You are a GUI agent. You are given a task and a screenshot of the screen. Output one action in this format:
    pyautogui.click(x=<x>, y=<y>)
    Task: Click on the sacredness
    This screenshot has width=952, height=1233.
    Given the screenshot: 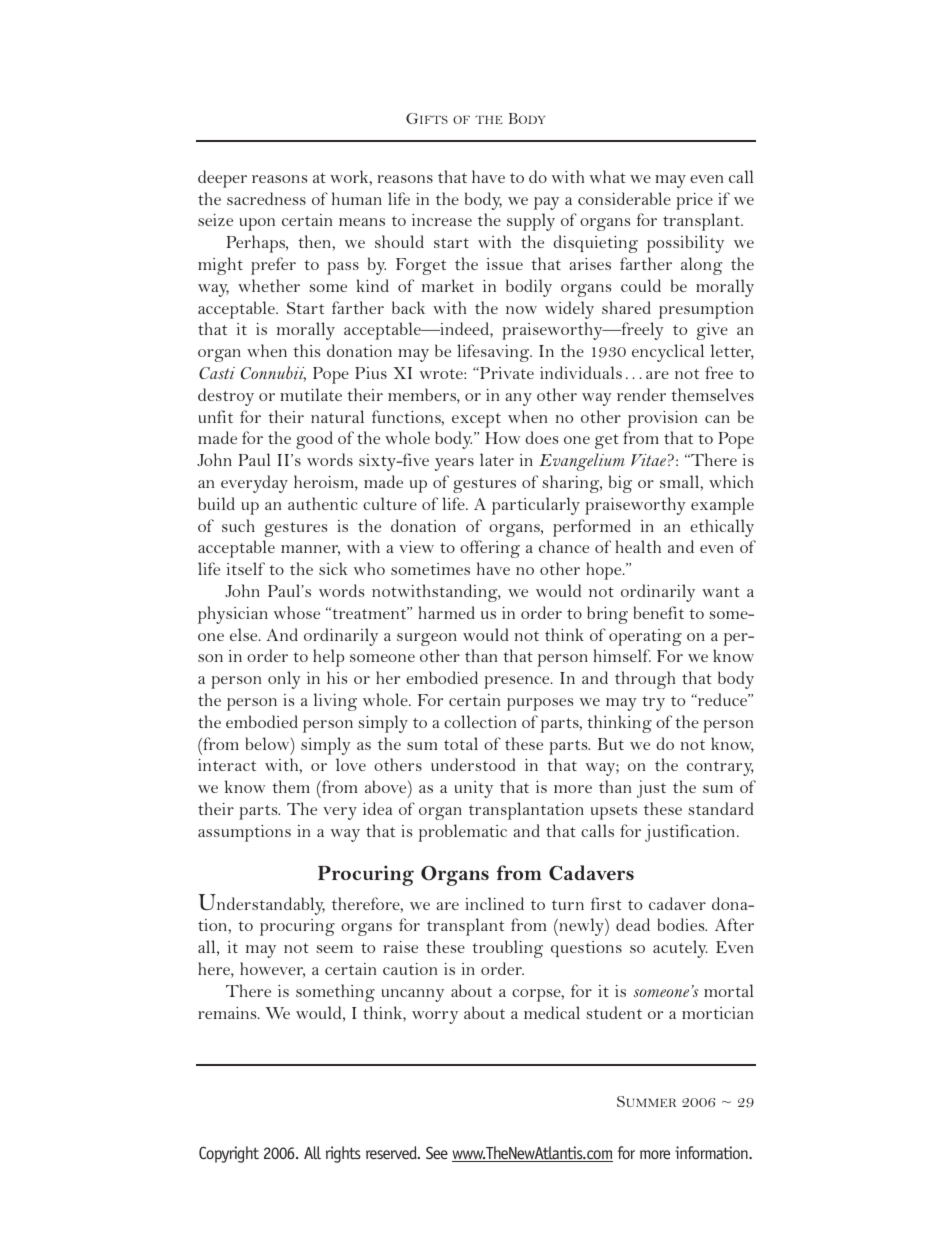 What is the action you would take?
    pyautogui.click(x=266, y=198)
